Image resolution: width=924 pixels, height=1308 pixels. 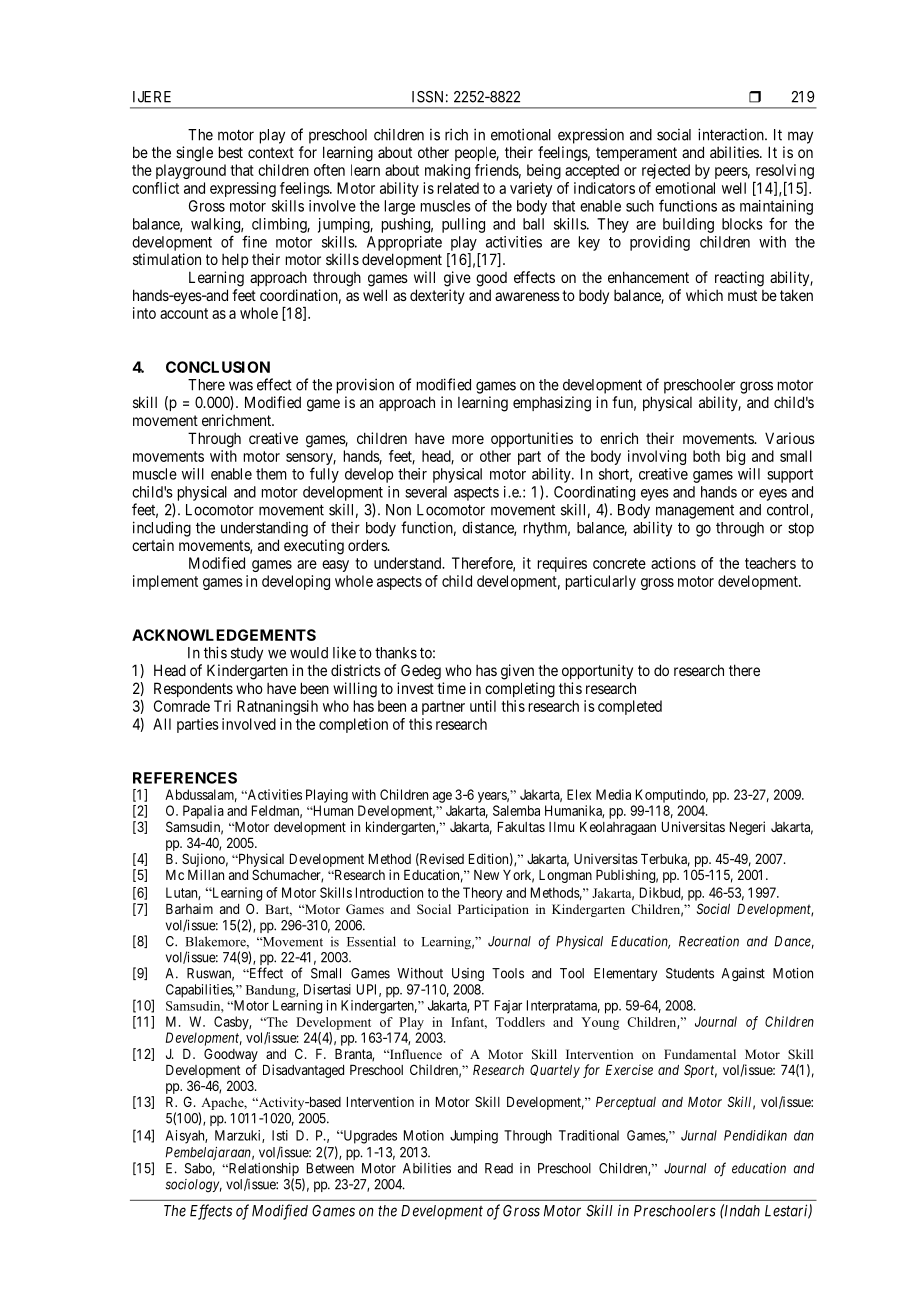 What do you see at coordinates (231, 152) in the page?
I see `best` at bounding box center [231, 152].
